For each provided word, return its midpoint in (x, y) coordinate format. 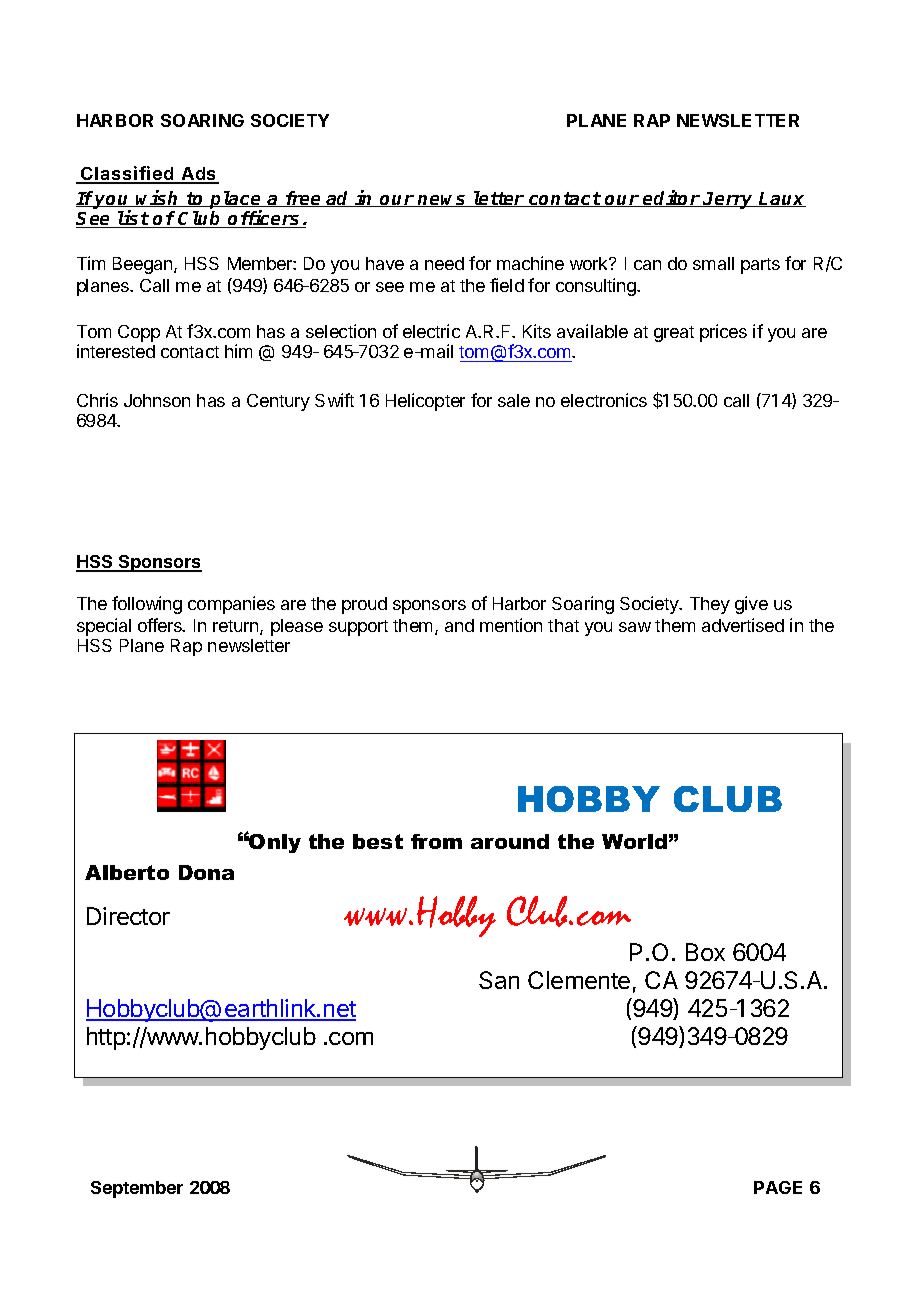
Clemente (579, 980)
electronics (604, 400)
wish (158, 198)
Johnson (157, 400)
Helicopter (425, 402)
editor (671, 198)
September (137, 1189)
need (444, 263)
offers (161, 625)
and (459, 625)
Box (705, 952)
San (499, 980)
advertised (743, 625)
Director (128, 916)
